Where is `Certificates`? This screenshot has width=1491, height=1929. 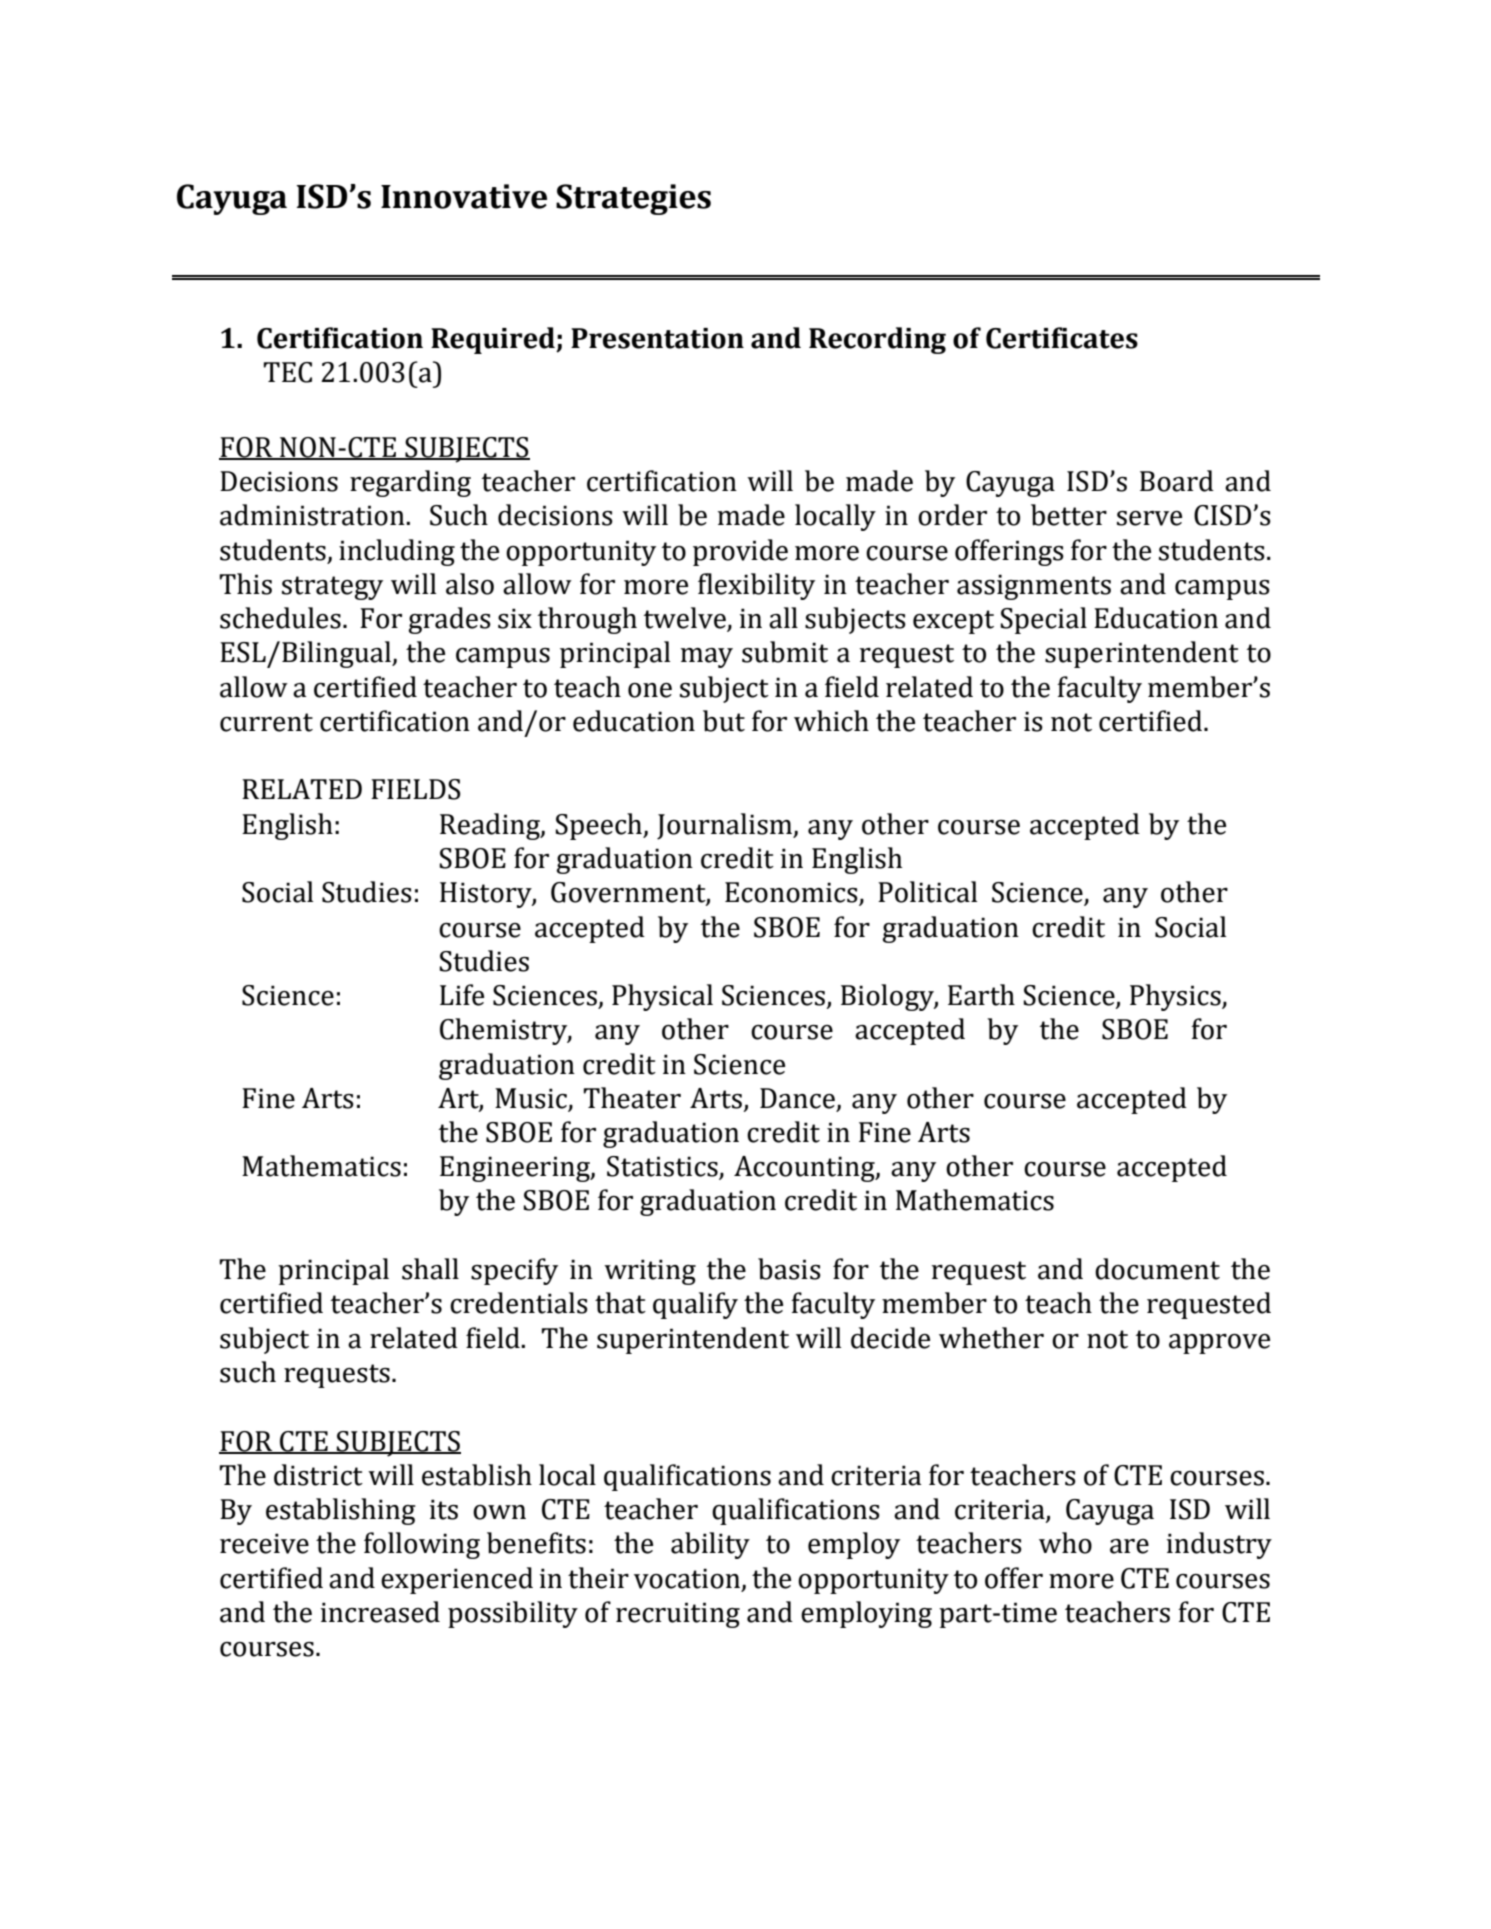
Certificates is located at coordinates (1062, 338).
